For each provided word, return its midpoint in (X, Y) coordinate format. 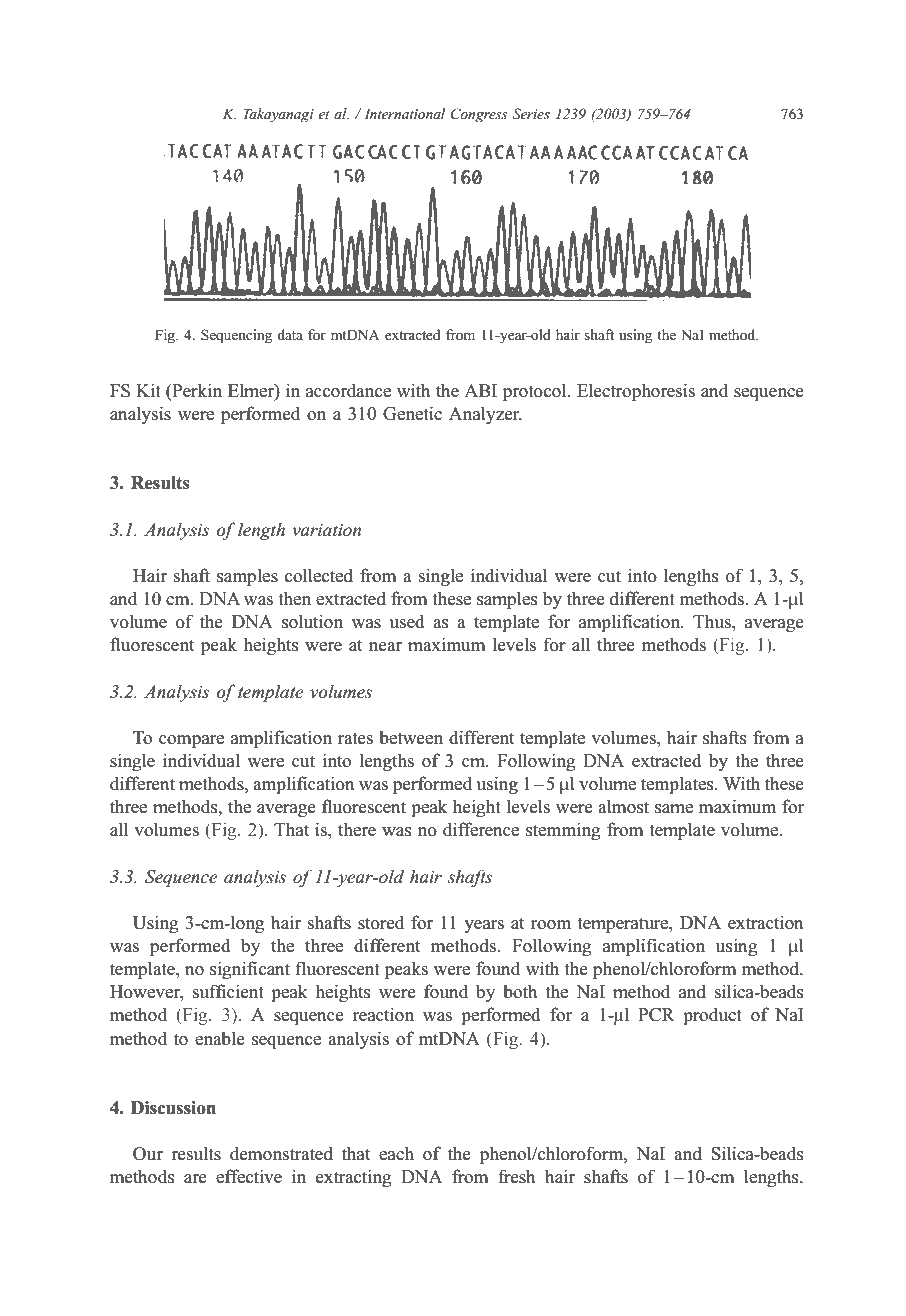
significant (250, 970)
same (674, 809)
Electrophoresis (636, 392)
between (411, 737)
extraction (766, 922)
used (407, 621)
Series (531, 113)
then (294, 599)
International (404, 113)
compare (191, 741)
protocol (536, 392)
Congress (479, 115)
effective (249, 1176)
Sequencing (236, 336)
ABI (480, 390)
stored (381, 922)
